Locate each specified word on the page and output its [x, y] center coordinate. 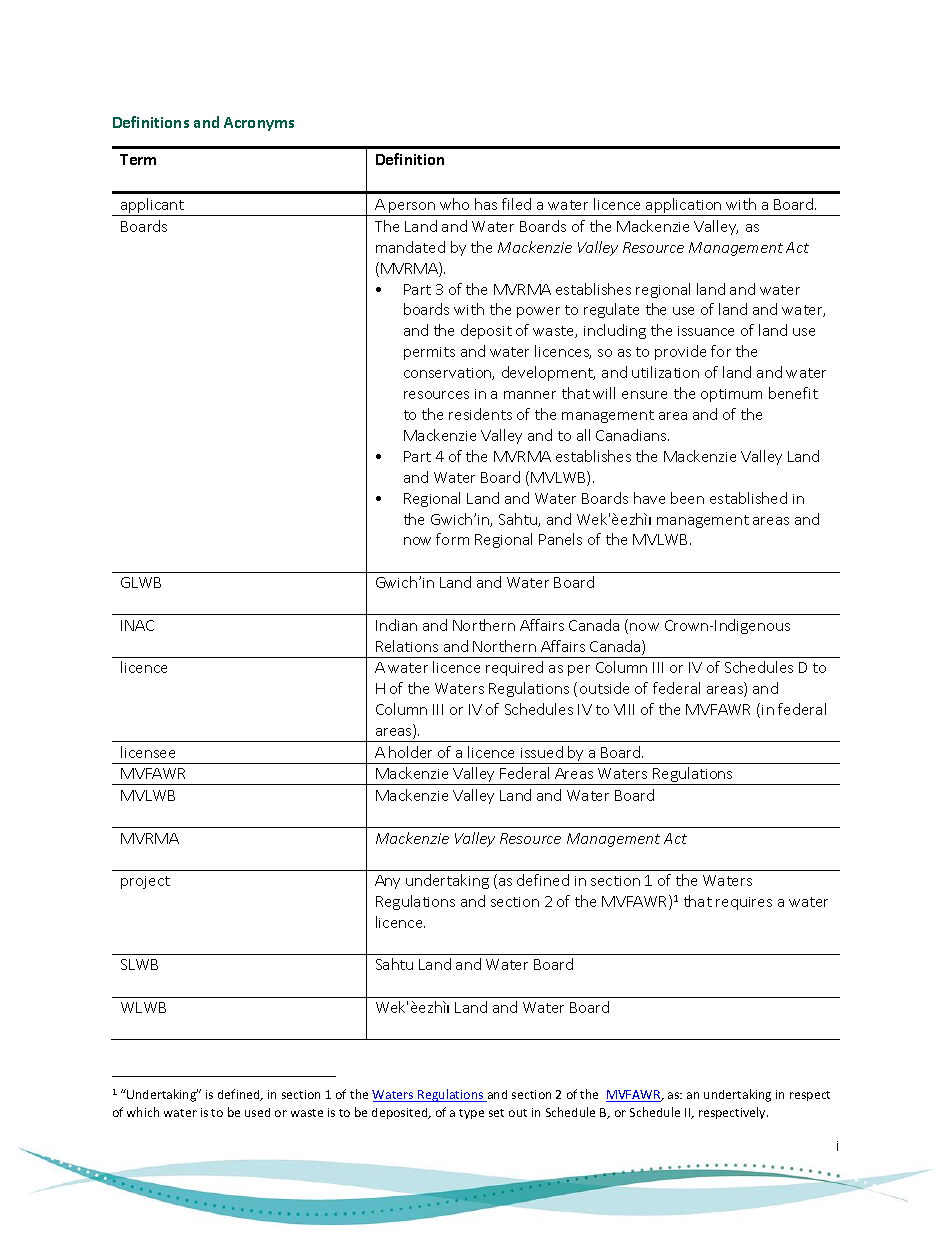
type [471, 1114]
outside [604, 688]
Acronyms [259, 124]
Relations [407, 646]
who [454, 204]
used [257, 1112]
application [684, 207]
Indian [396, 625]
